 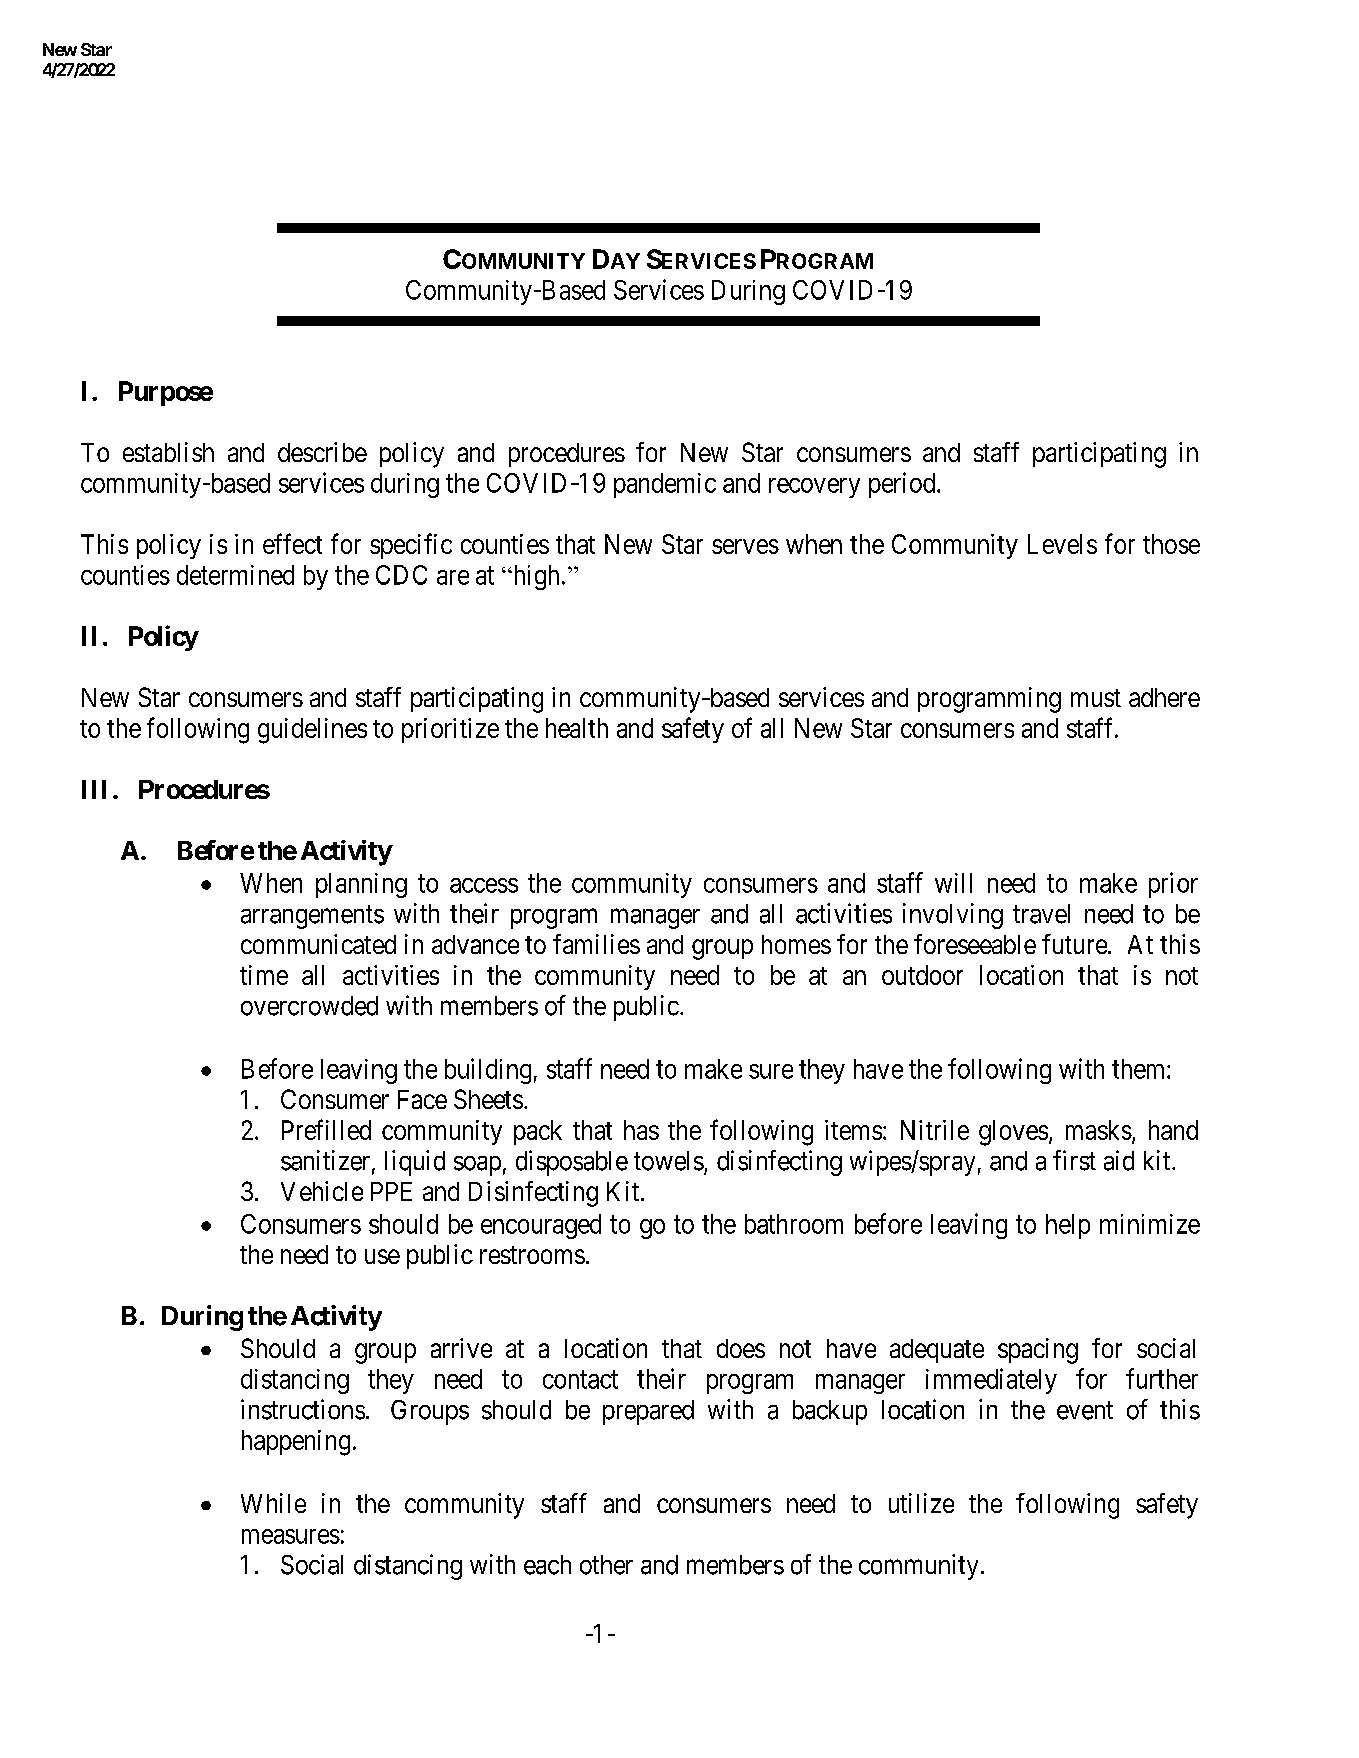 What do you see at coordinates (273, 1503) in the screenshot?
I see `While` at bounding box center [273, 1503].
